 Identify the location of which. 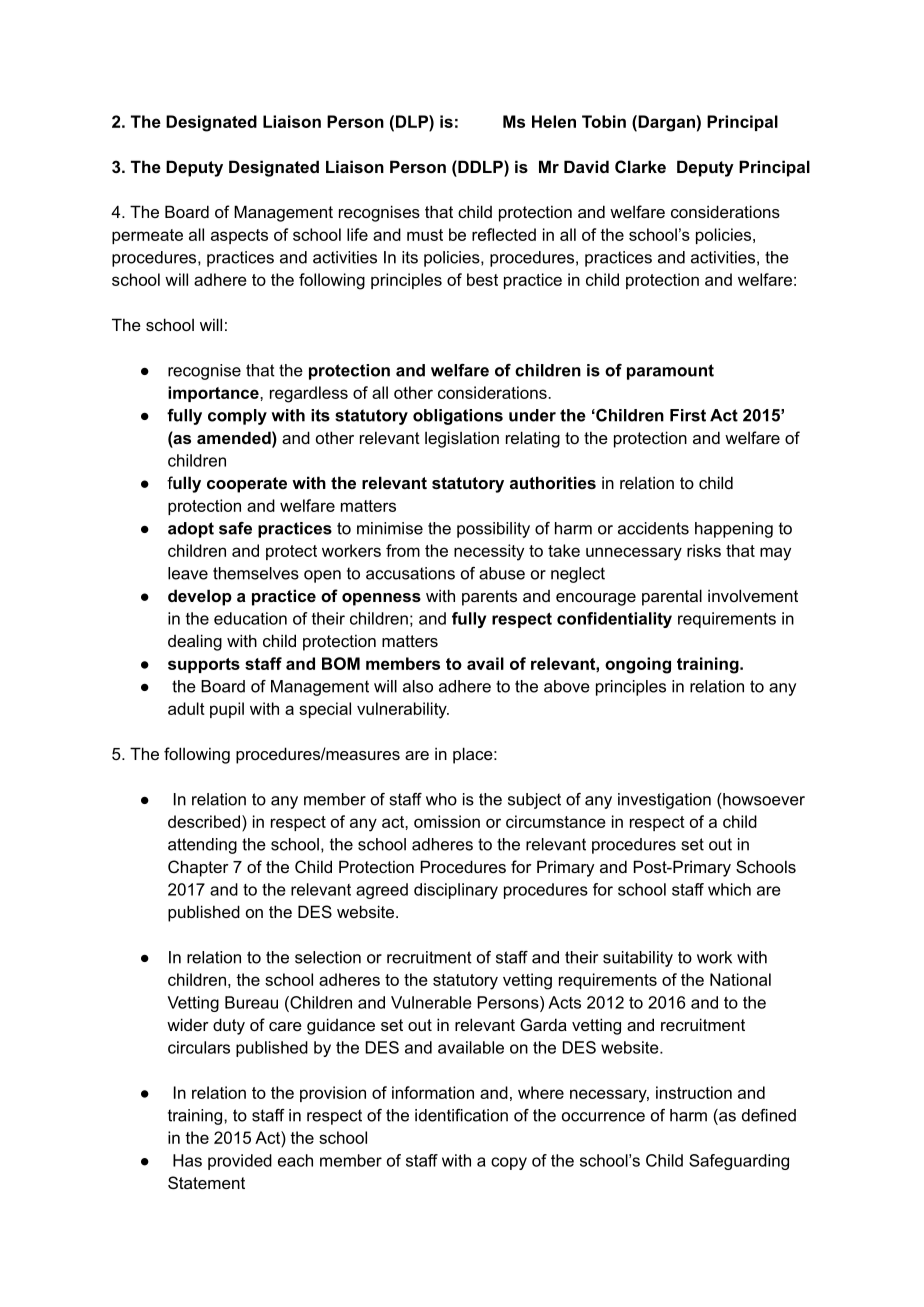
(729, 889).
